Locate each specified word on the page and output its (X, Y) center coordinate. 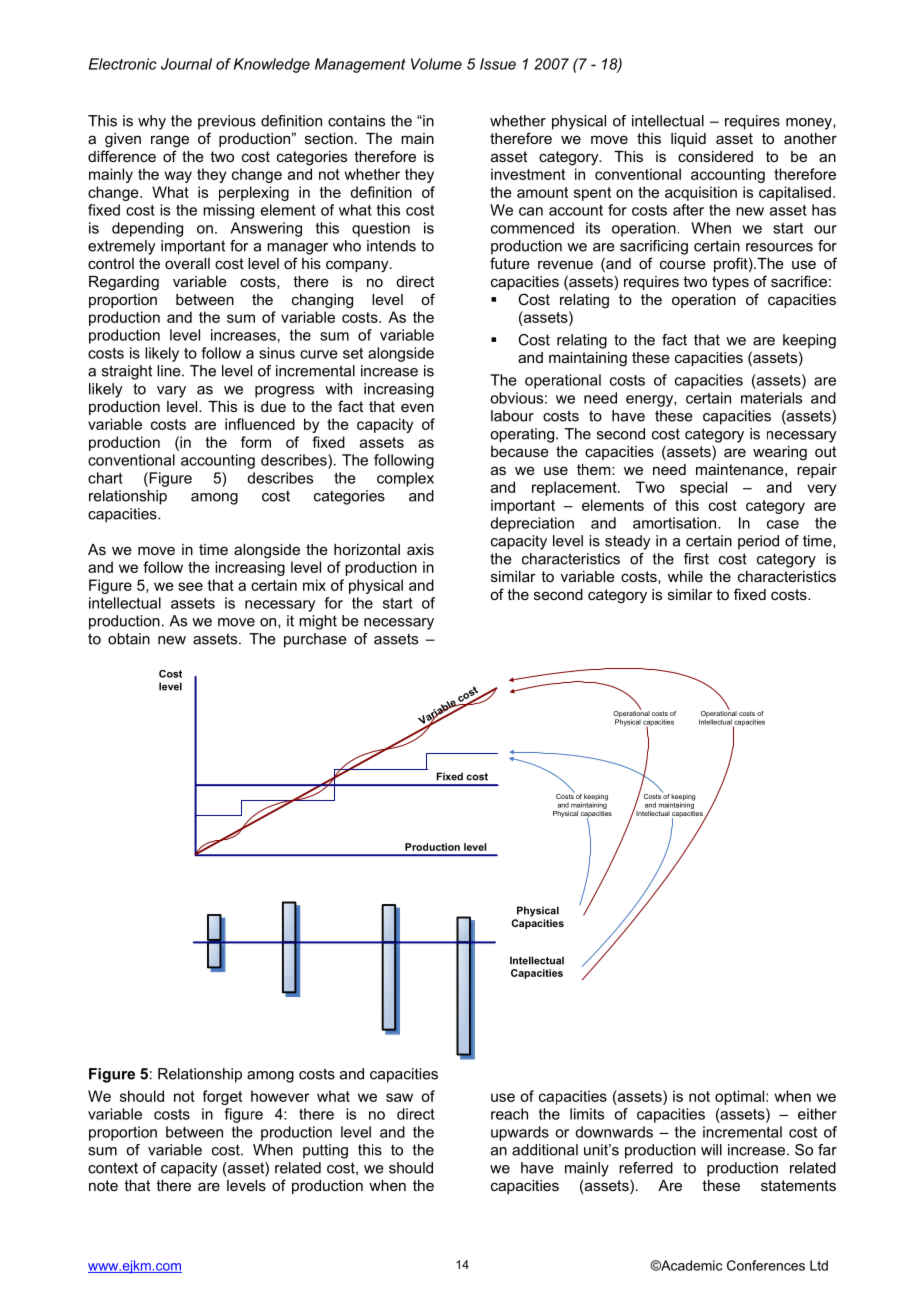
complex (405, 479)
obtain (129, 639)
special (703, 488)
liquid (688, 140)
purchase (315, 640)
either (817, 1114)
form (256, 442)
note (103, 1185)
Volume (436, 64)
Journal (186, 64)
